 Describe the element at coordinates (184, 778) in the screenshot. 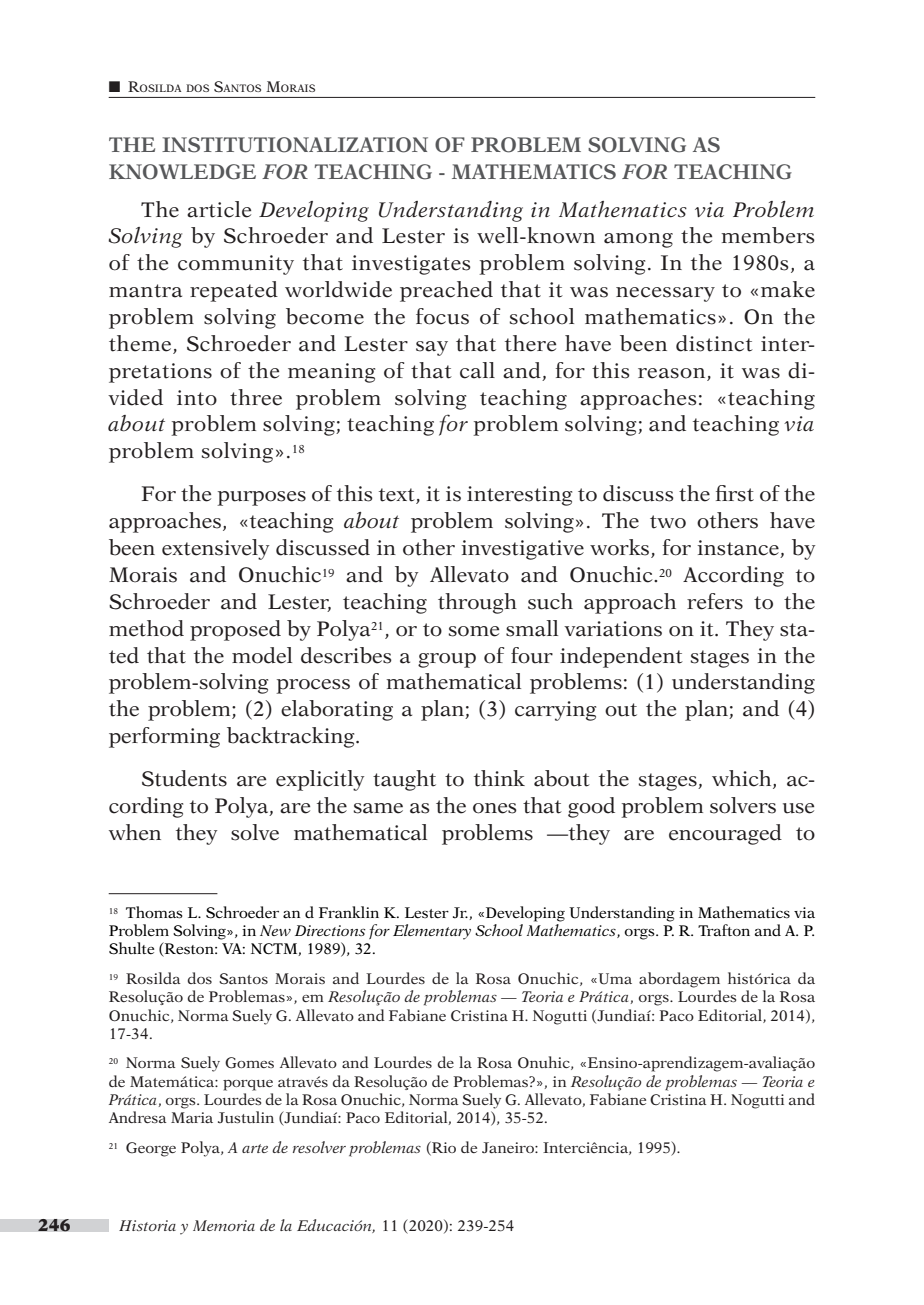

I see `Students` at that location.
